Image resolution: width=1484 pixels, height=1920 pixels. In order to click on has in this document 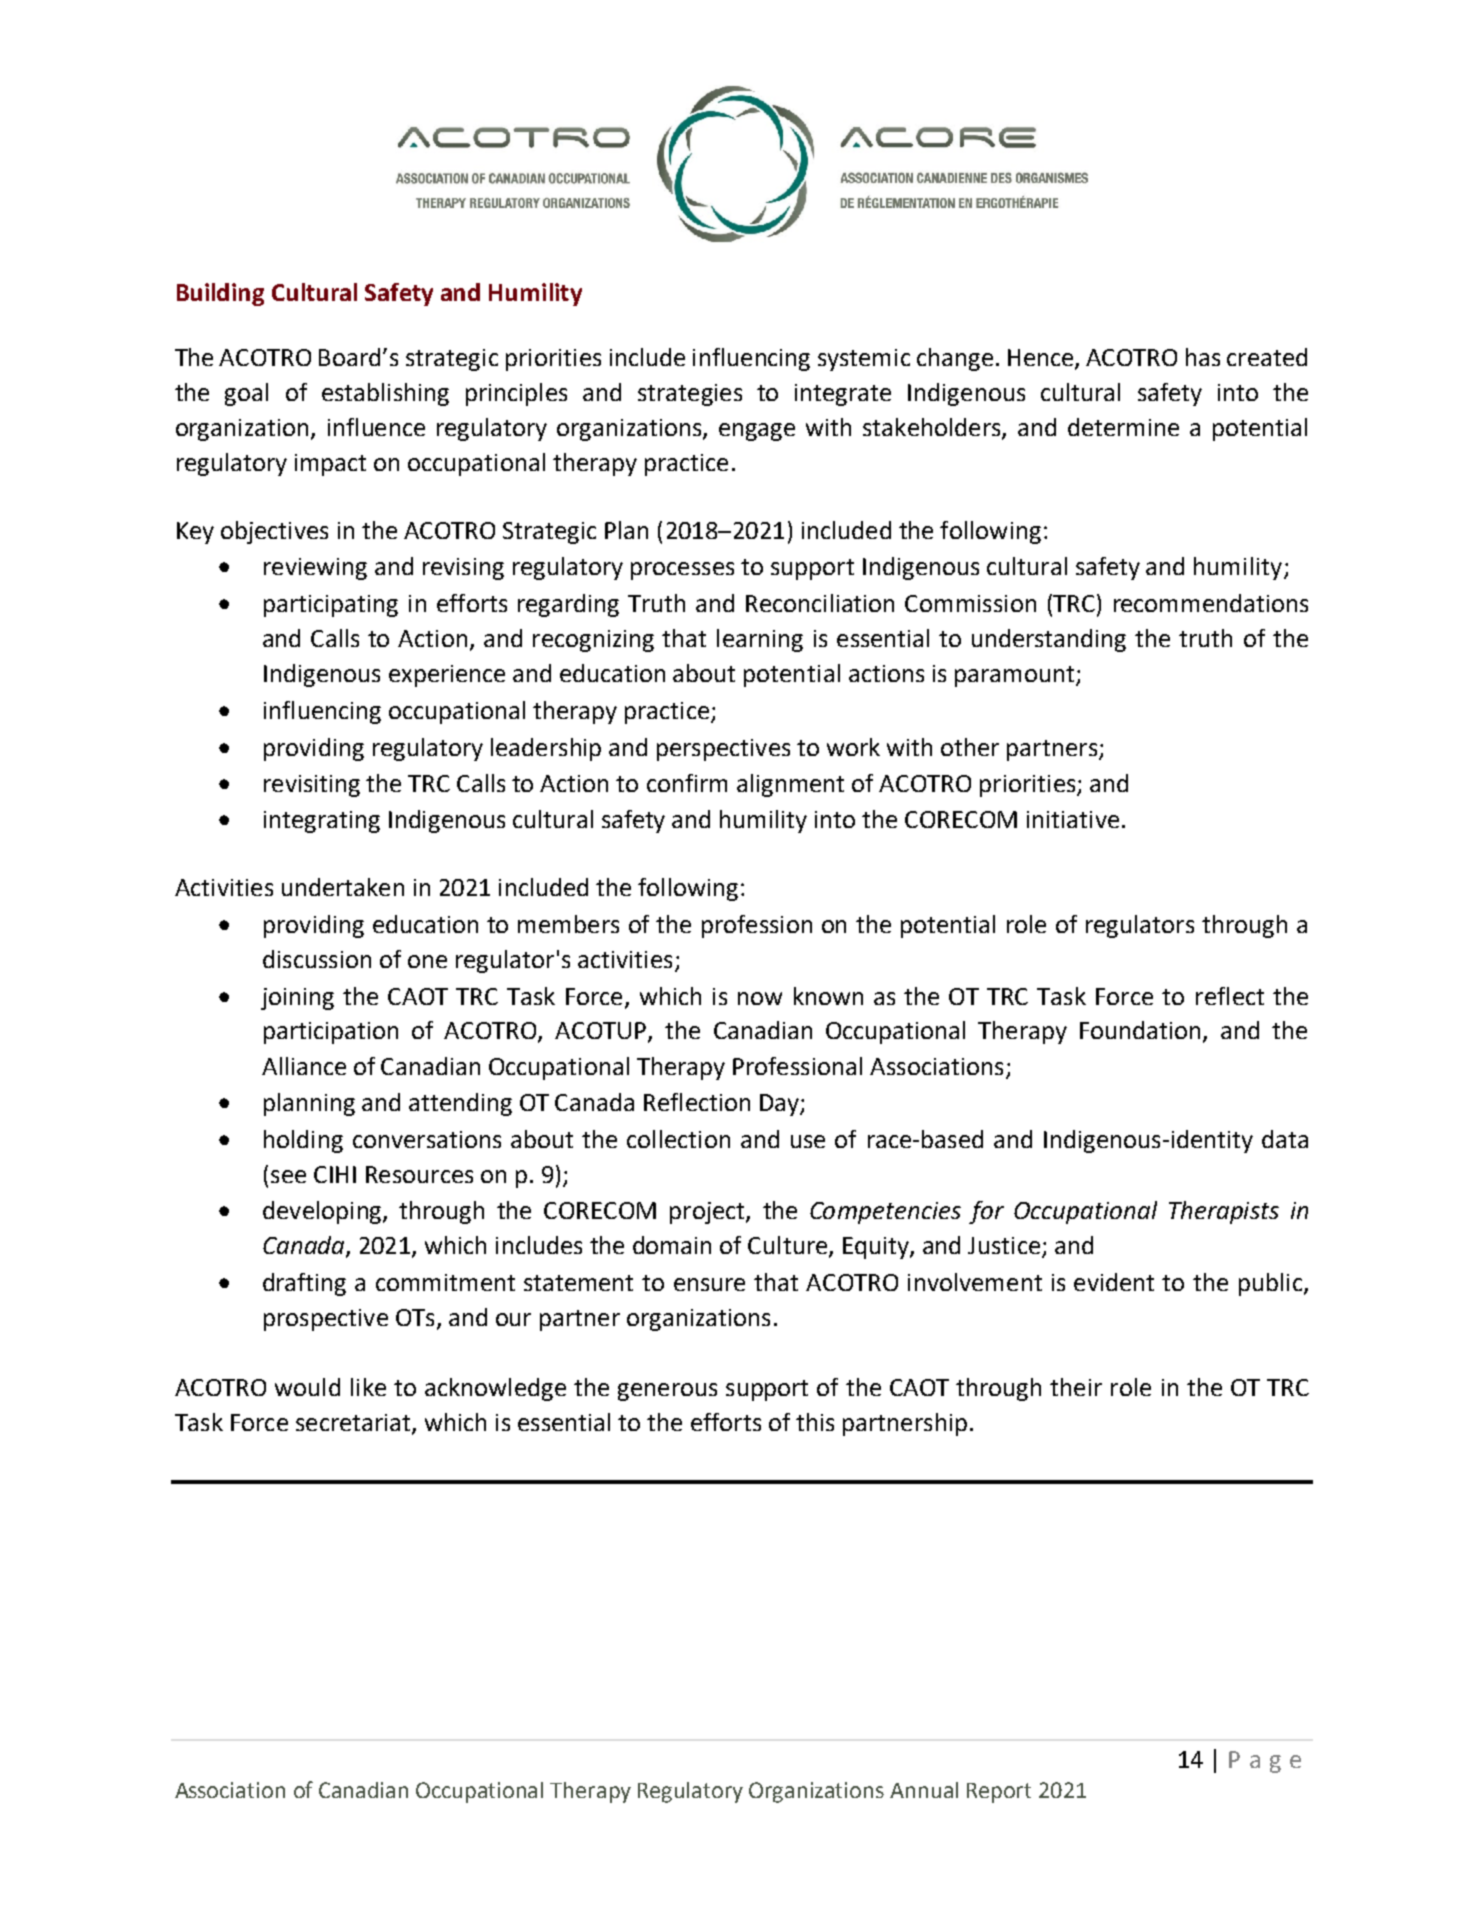, I will do `click(1203, 357)`.
